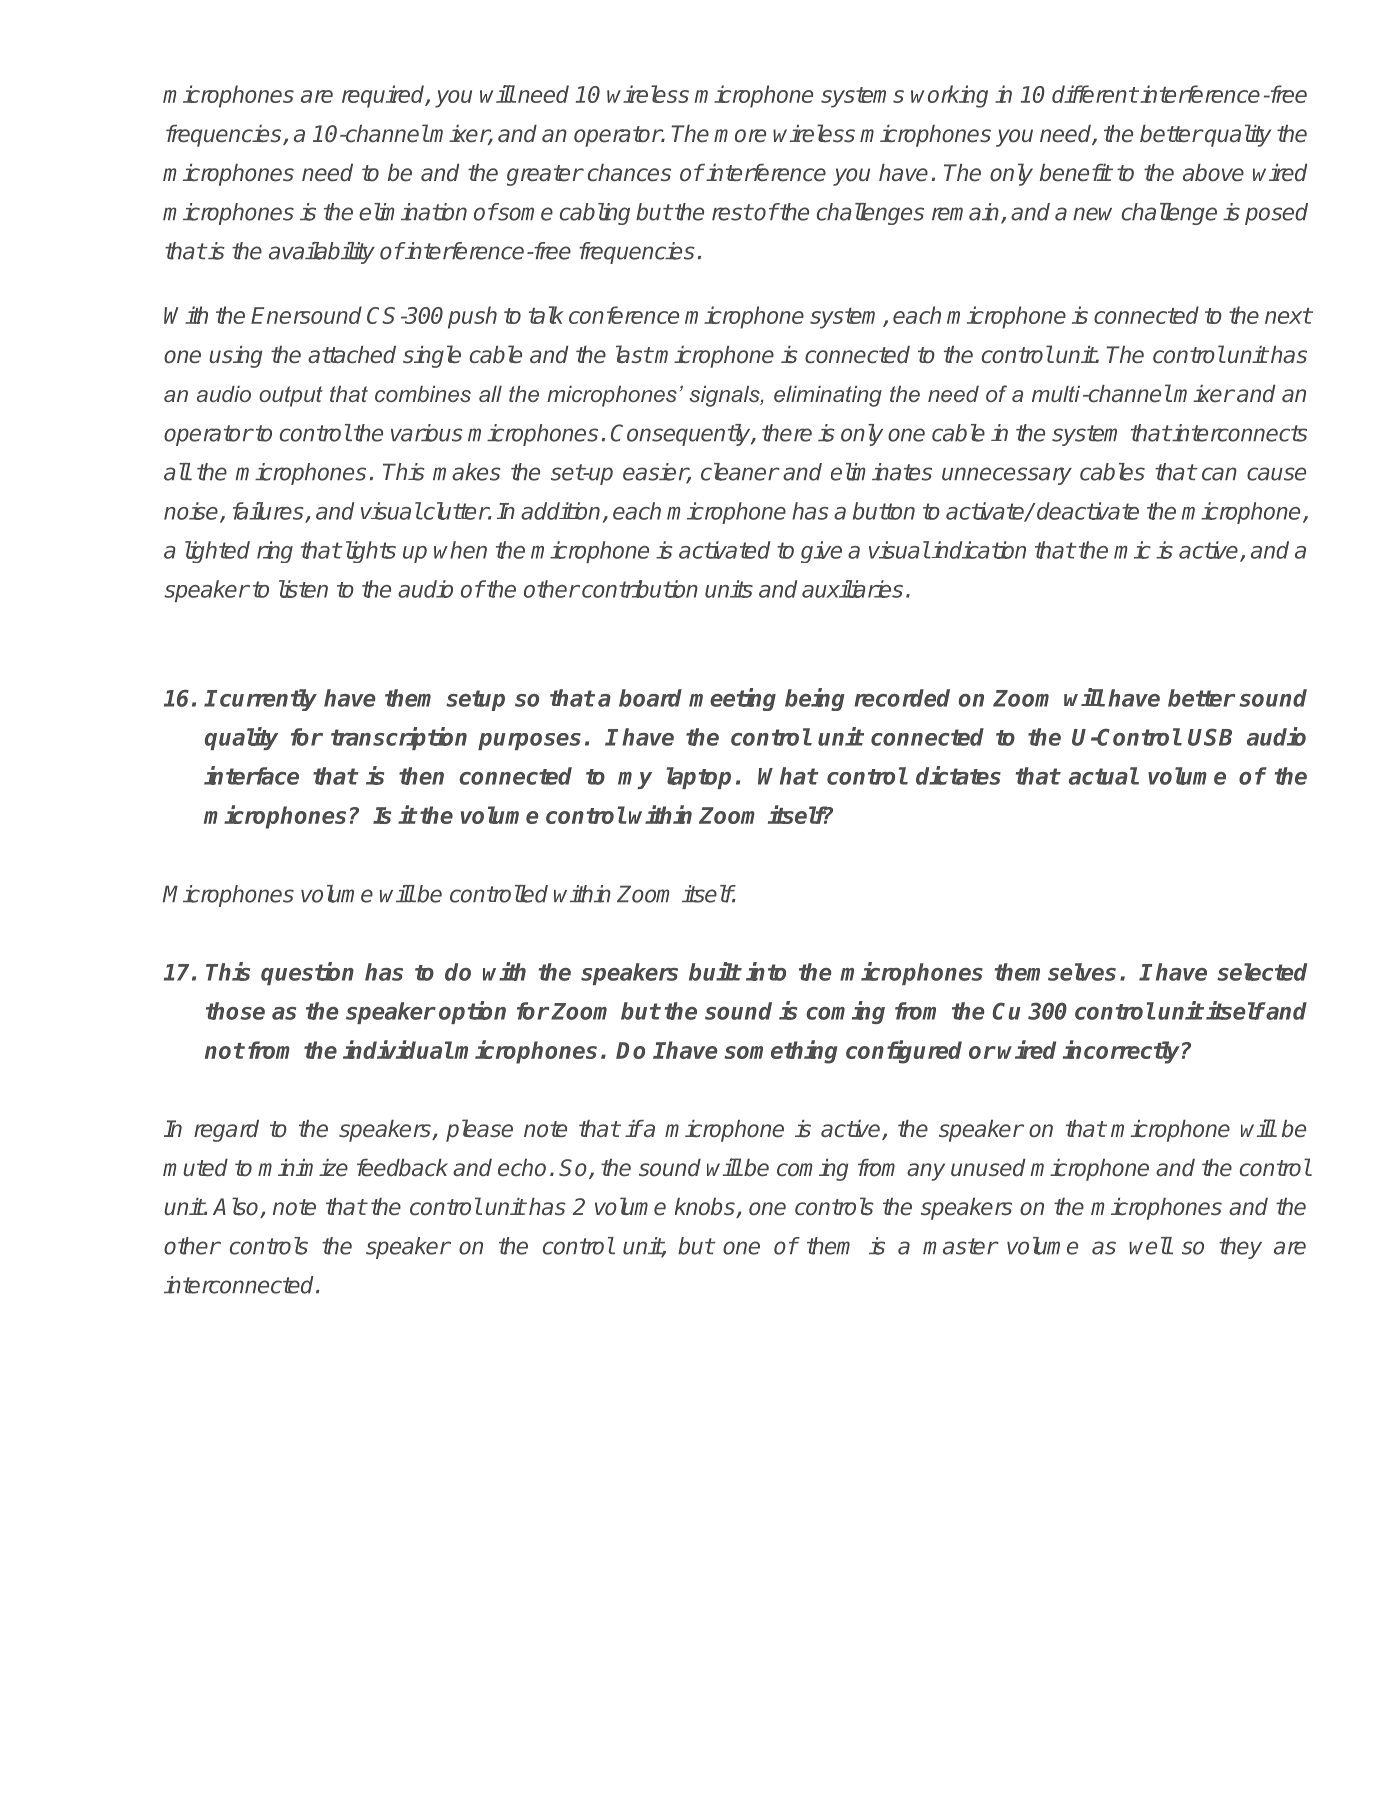 Image resolution: width=1388 pixels, height=1796 pixels. I want to click on Also, so click(237, 1207).
